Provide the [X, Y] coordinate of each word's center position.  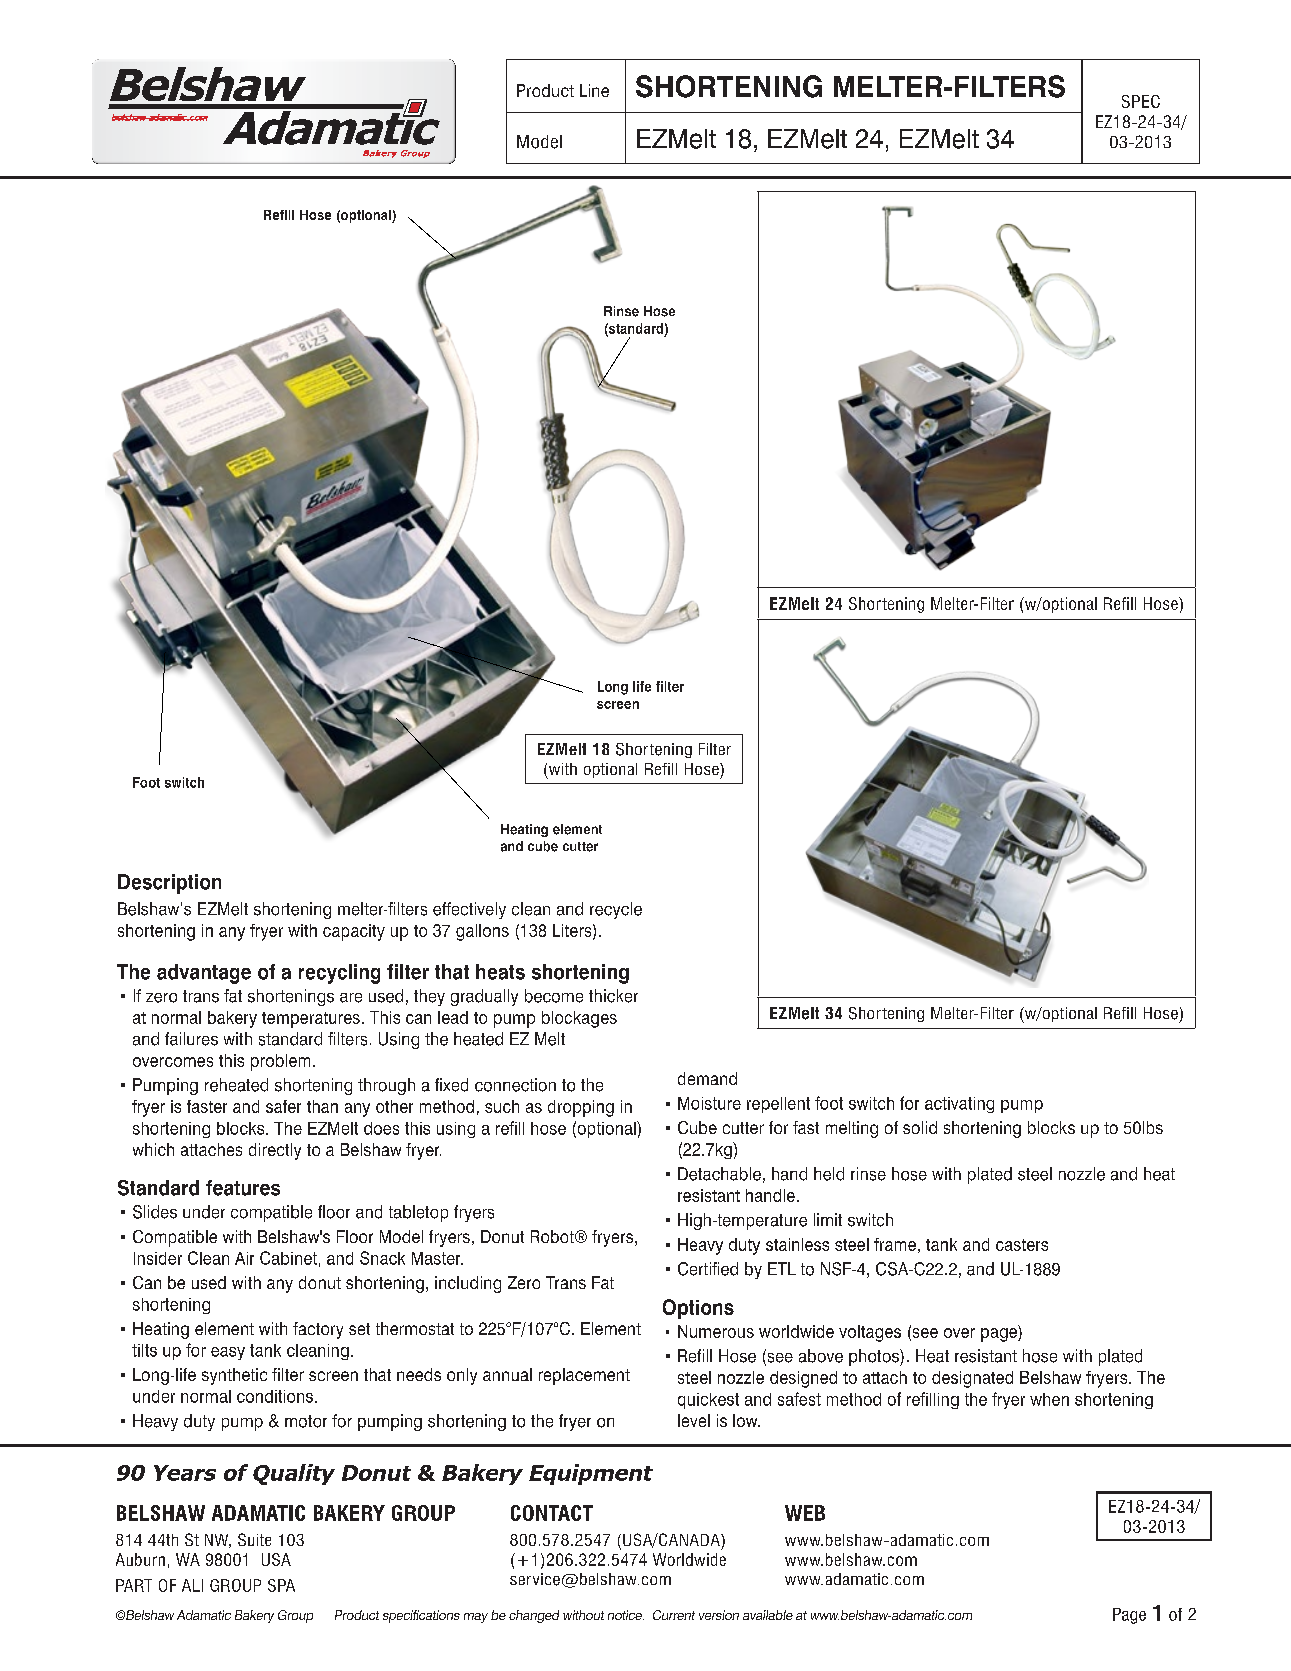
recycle [616, 910]
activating [959, 1105]
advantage [204, 974]
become [554, 996]
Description [169, 884]
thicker [613, 996]
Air [244, 1258]
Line [594, 90]
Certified [708, 1269]
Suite [254, 1539]
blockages [579, 1019]
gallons [482, 932]
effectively [469, 910]
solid [920, 1127]
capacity [354, 932]
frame [895, 1244]
